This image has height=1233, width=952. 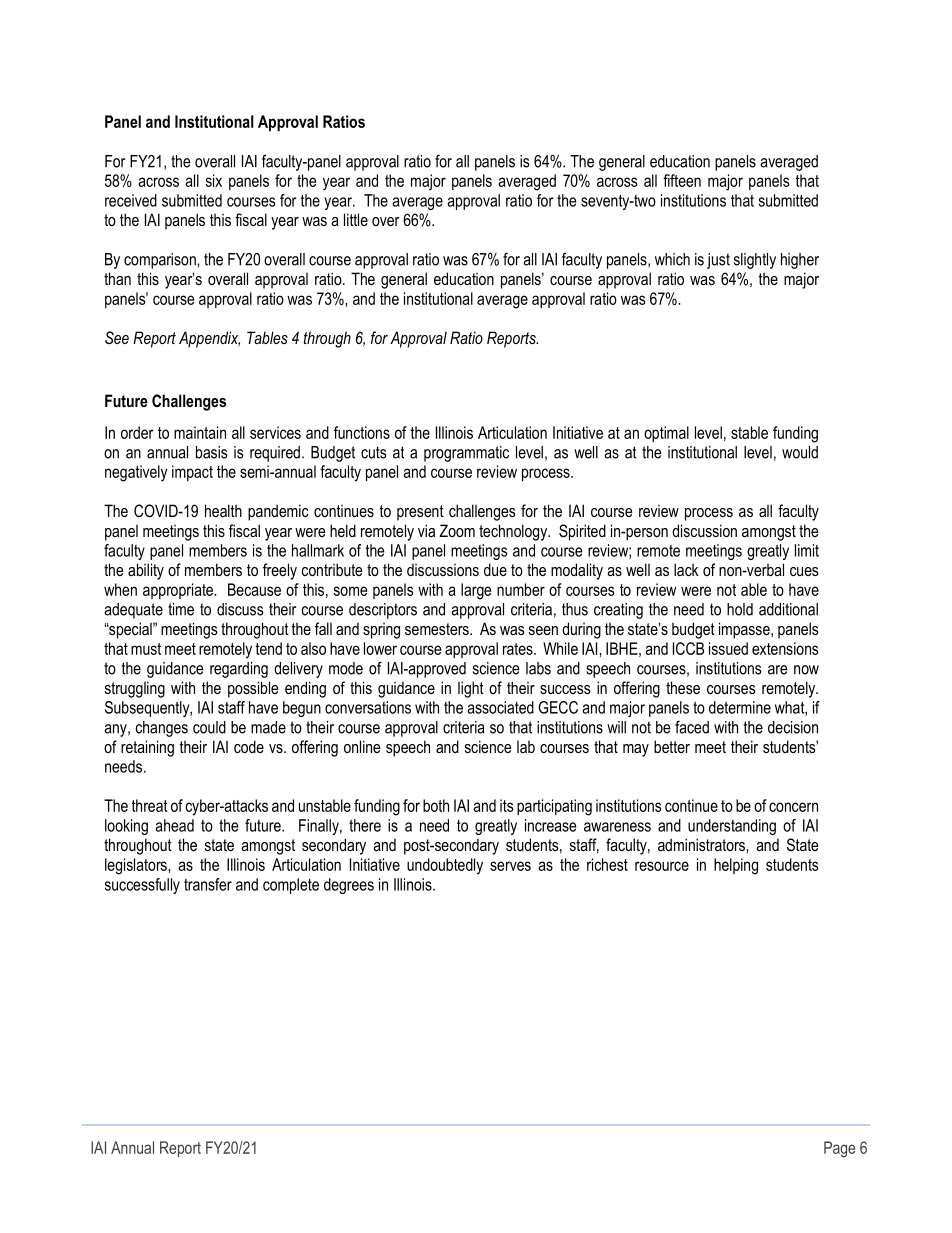 What do you see at coordinates (728, 648) in the image?
I see `issued` at bounding box center [728, 648].
